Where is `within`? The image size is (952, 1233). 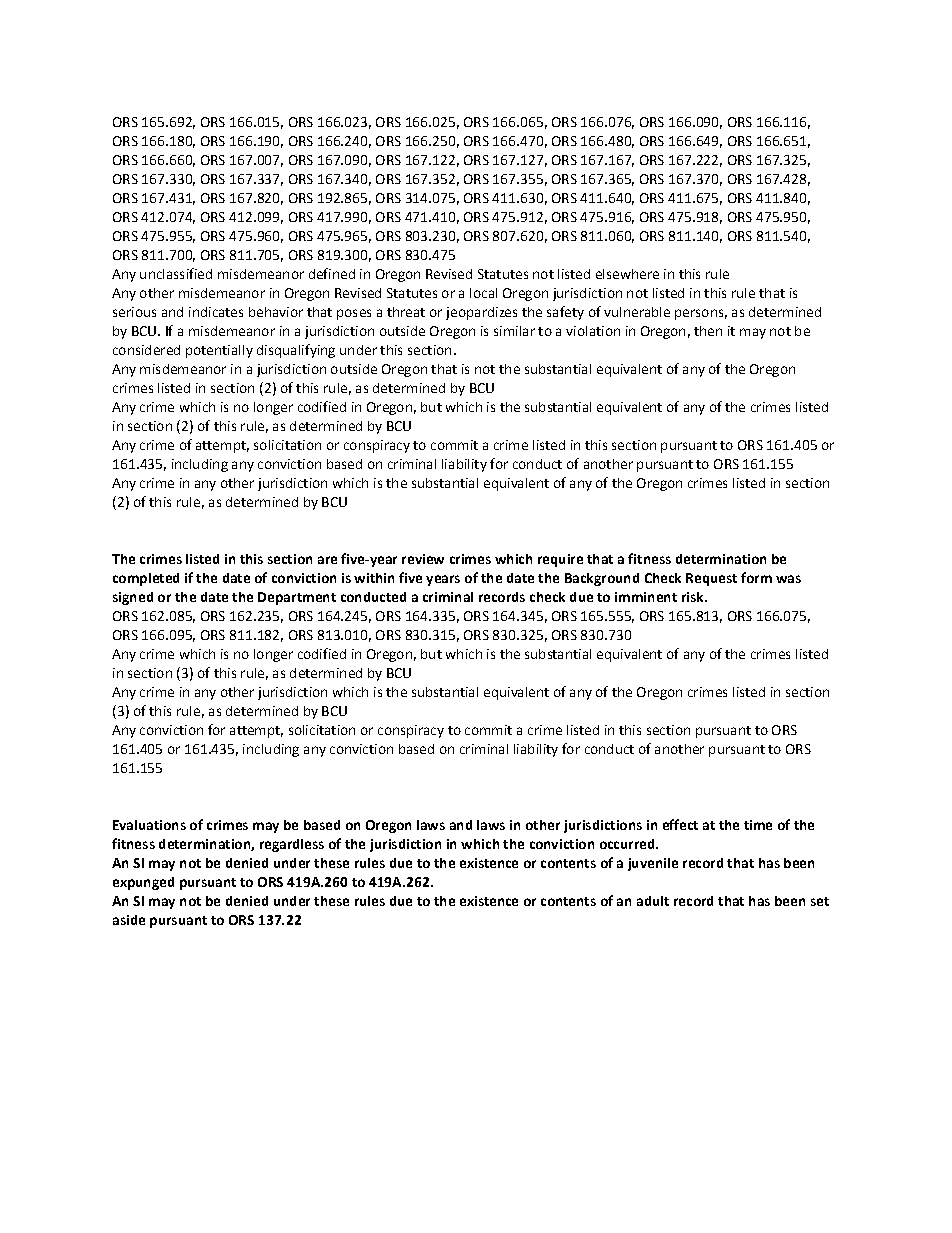
within is located at coordinates (374, 578).
